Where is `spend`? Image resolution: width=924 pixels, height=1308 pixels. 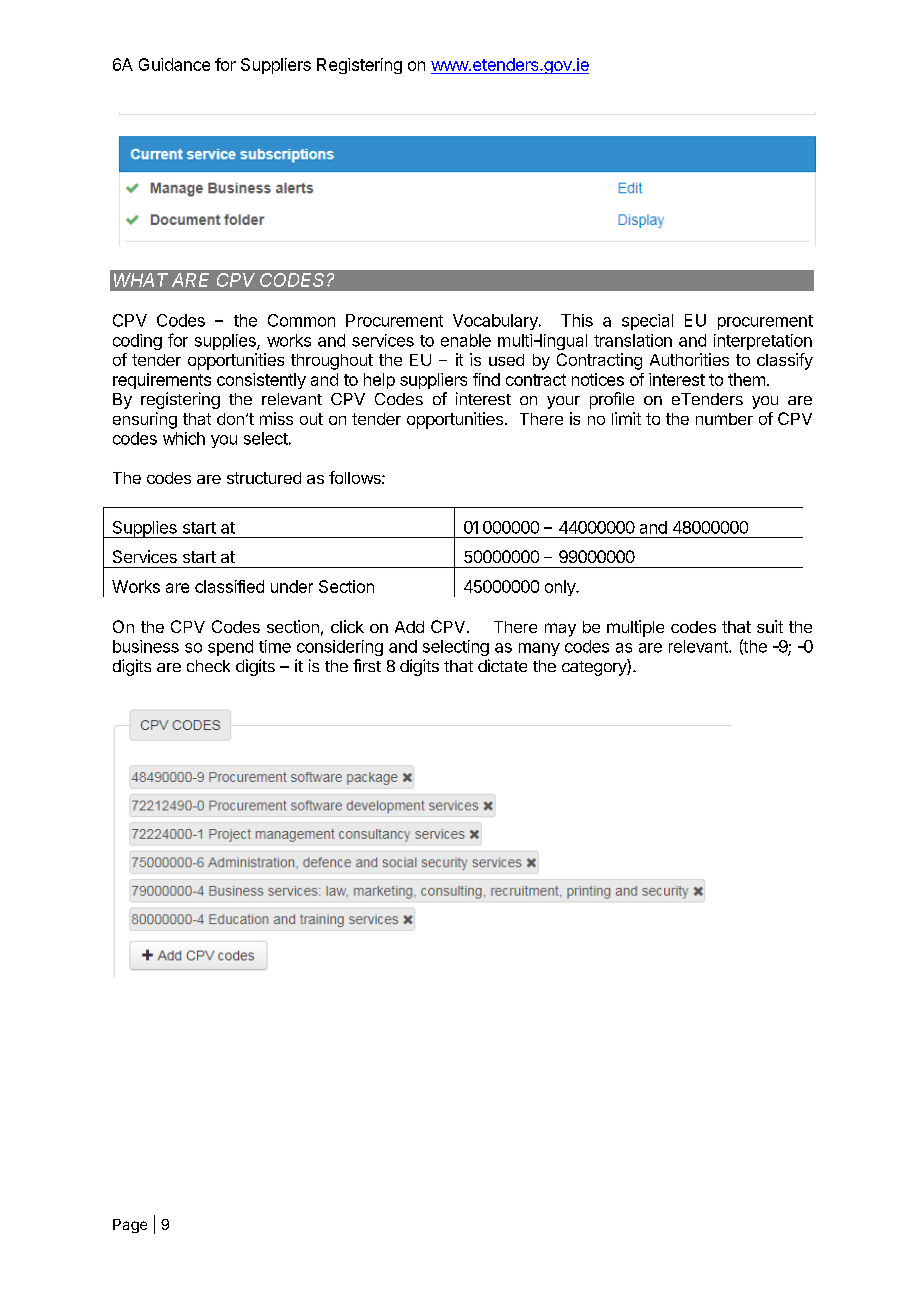 spend is located at coordinates (230, 648).
